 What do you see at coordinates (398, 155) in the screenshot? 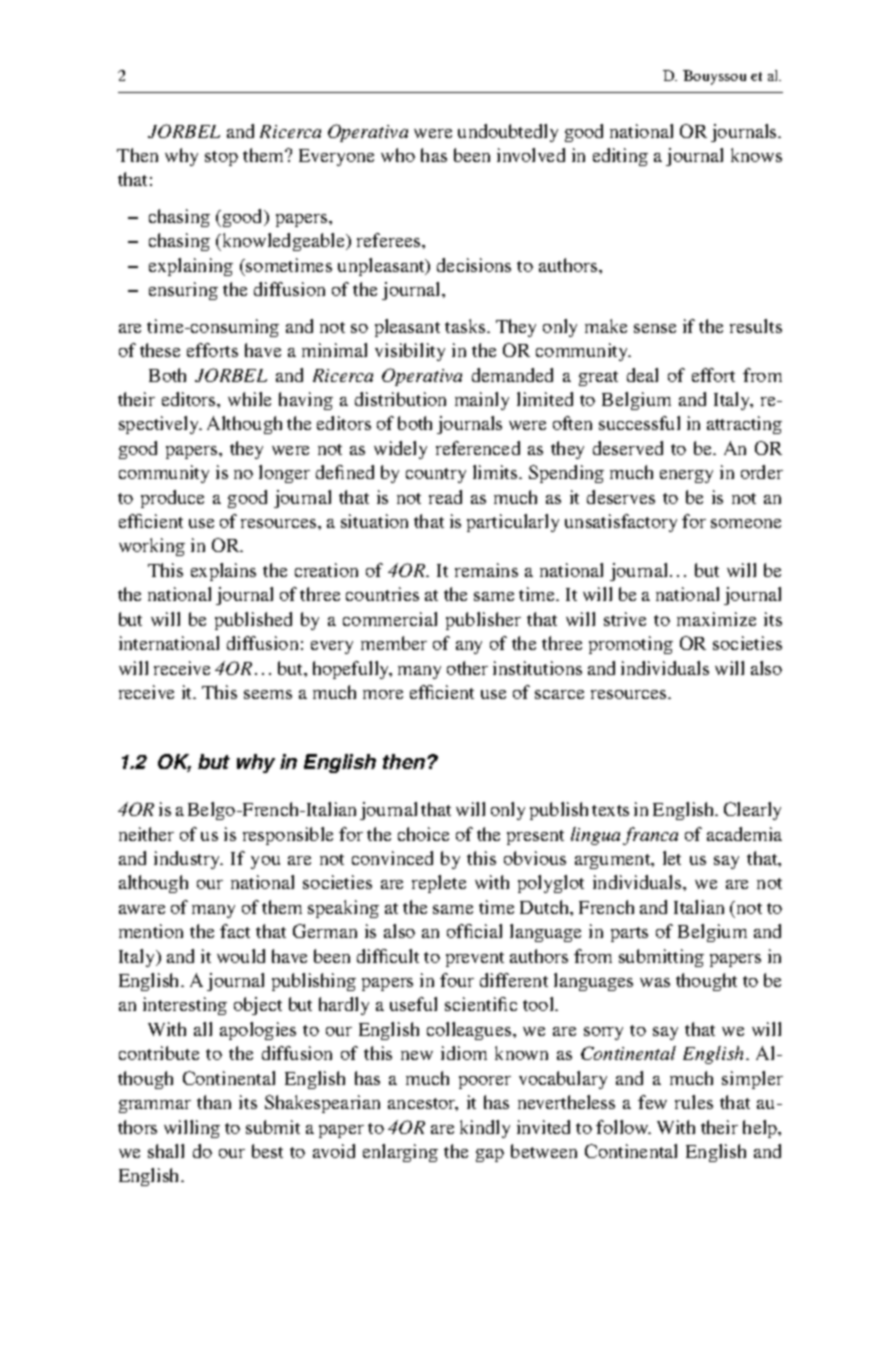
I see `who` at bounding box center [398, 155].
